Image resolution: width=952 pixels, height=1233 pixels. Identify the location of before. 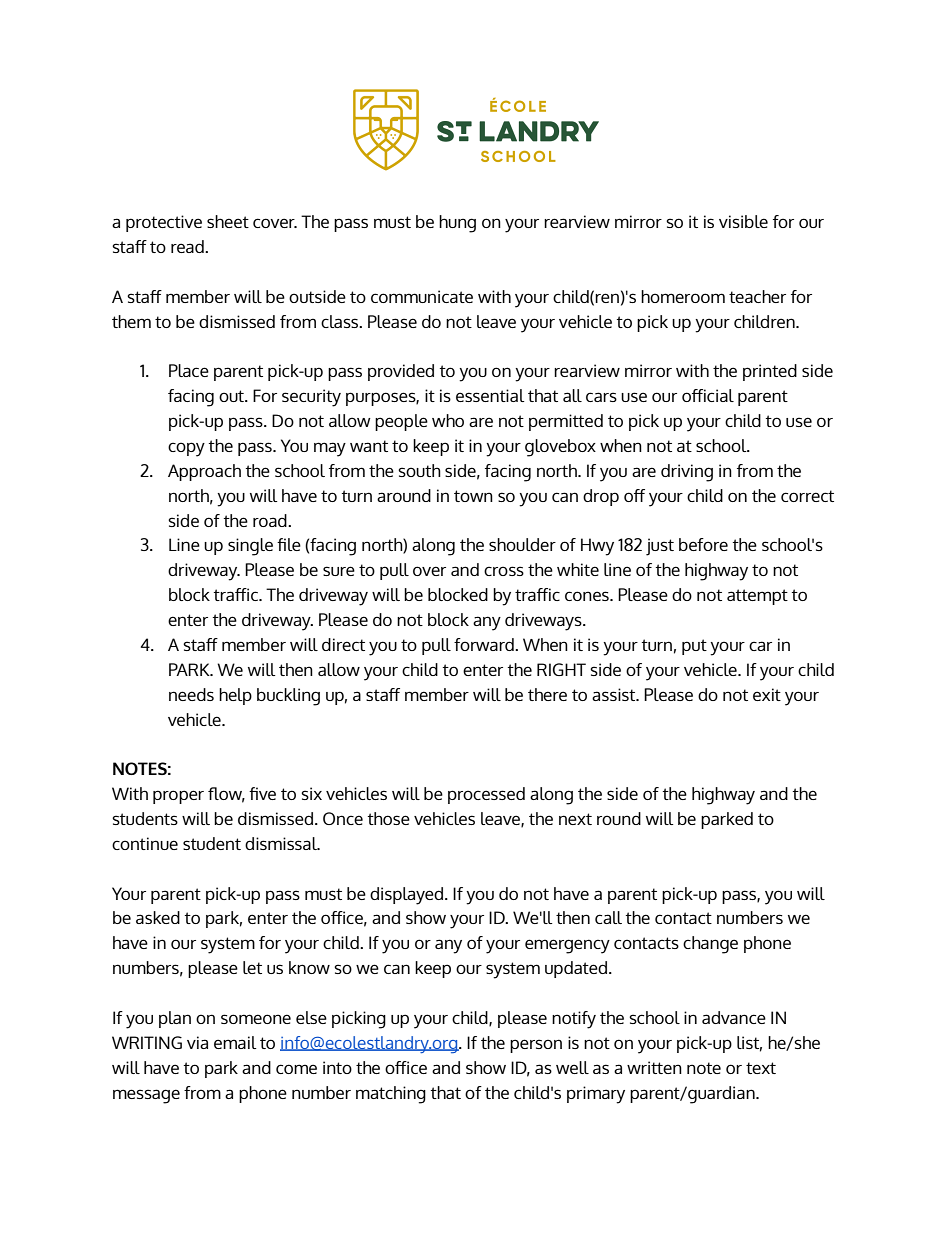
(703, 544).
